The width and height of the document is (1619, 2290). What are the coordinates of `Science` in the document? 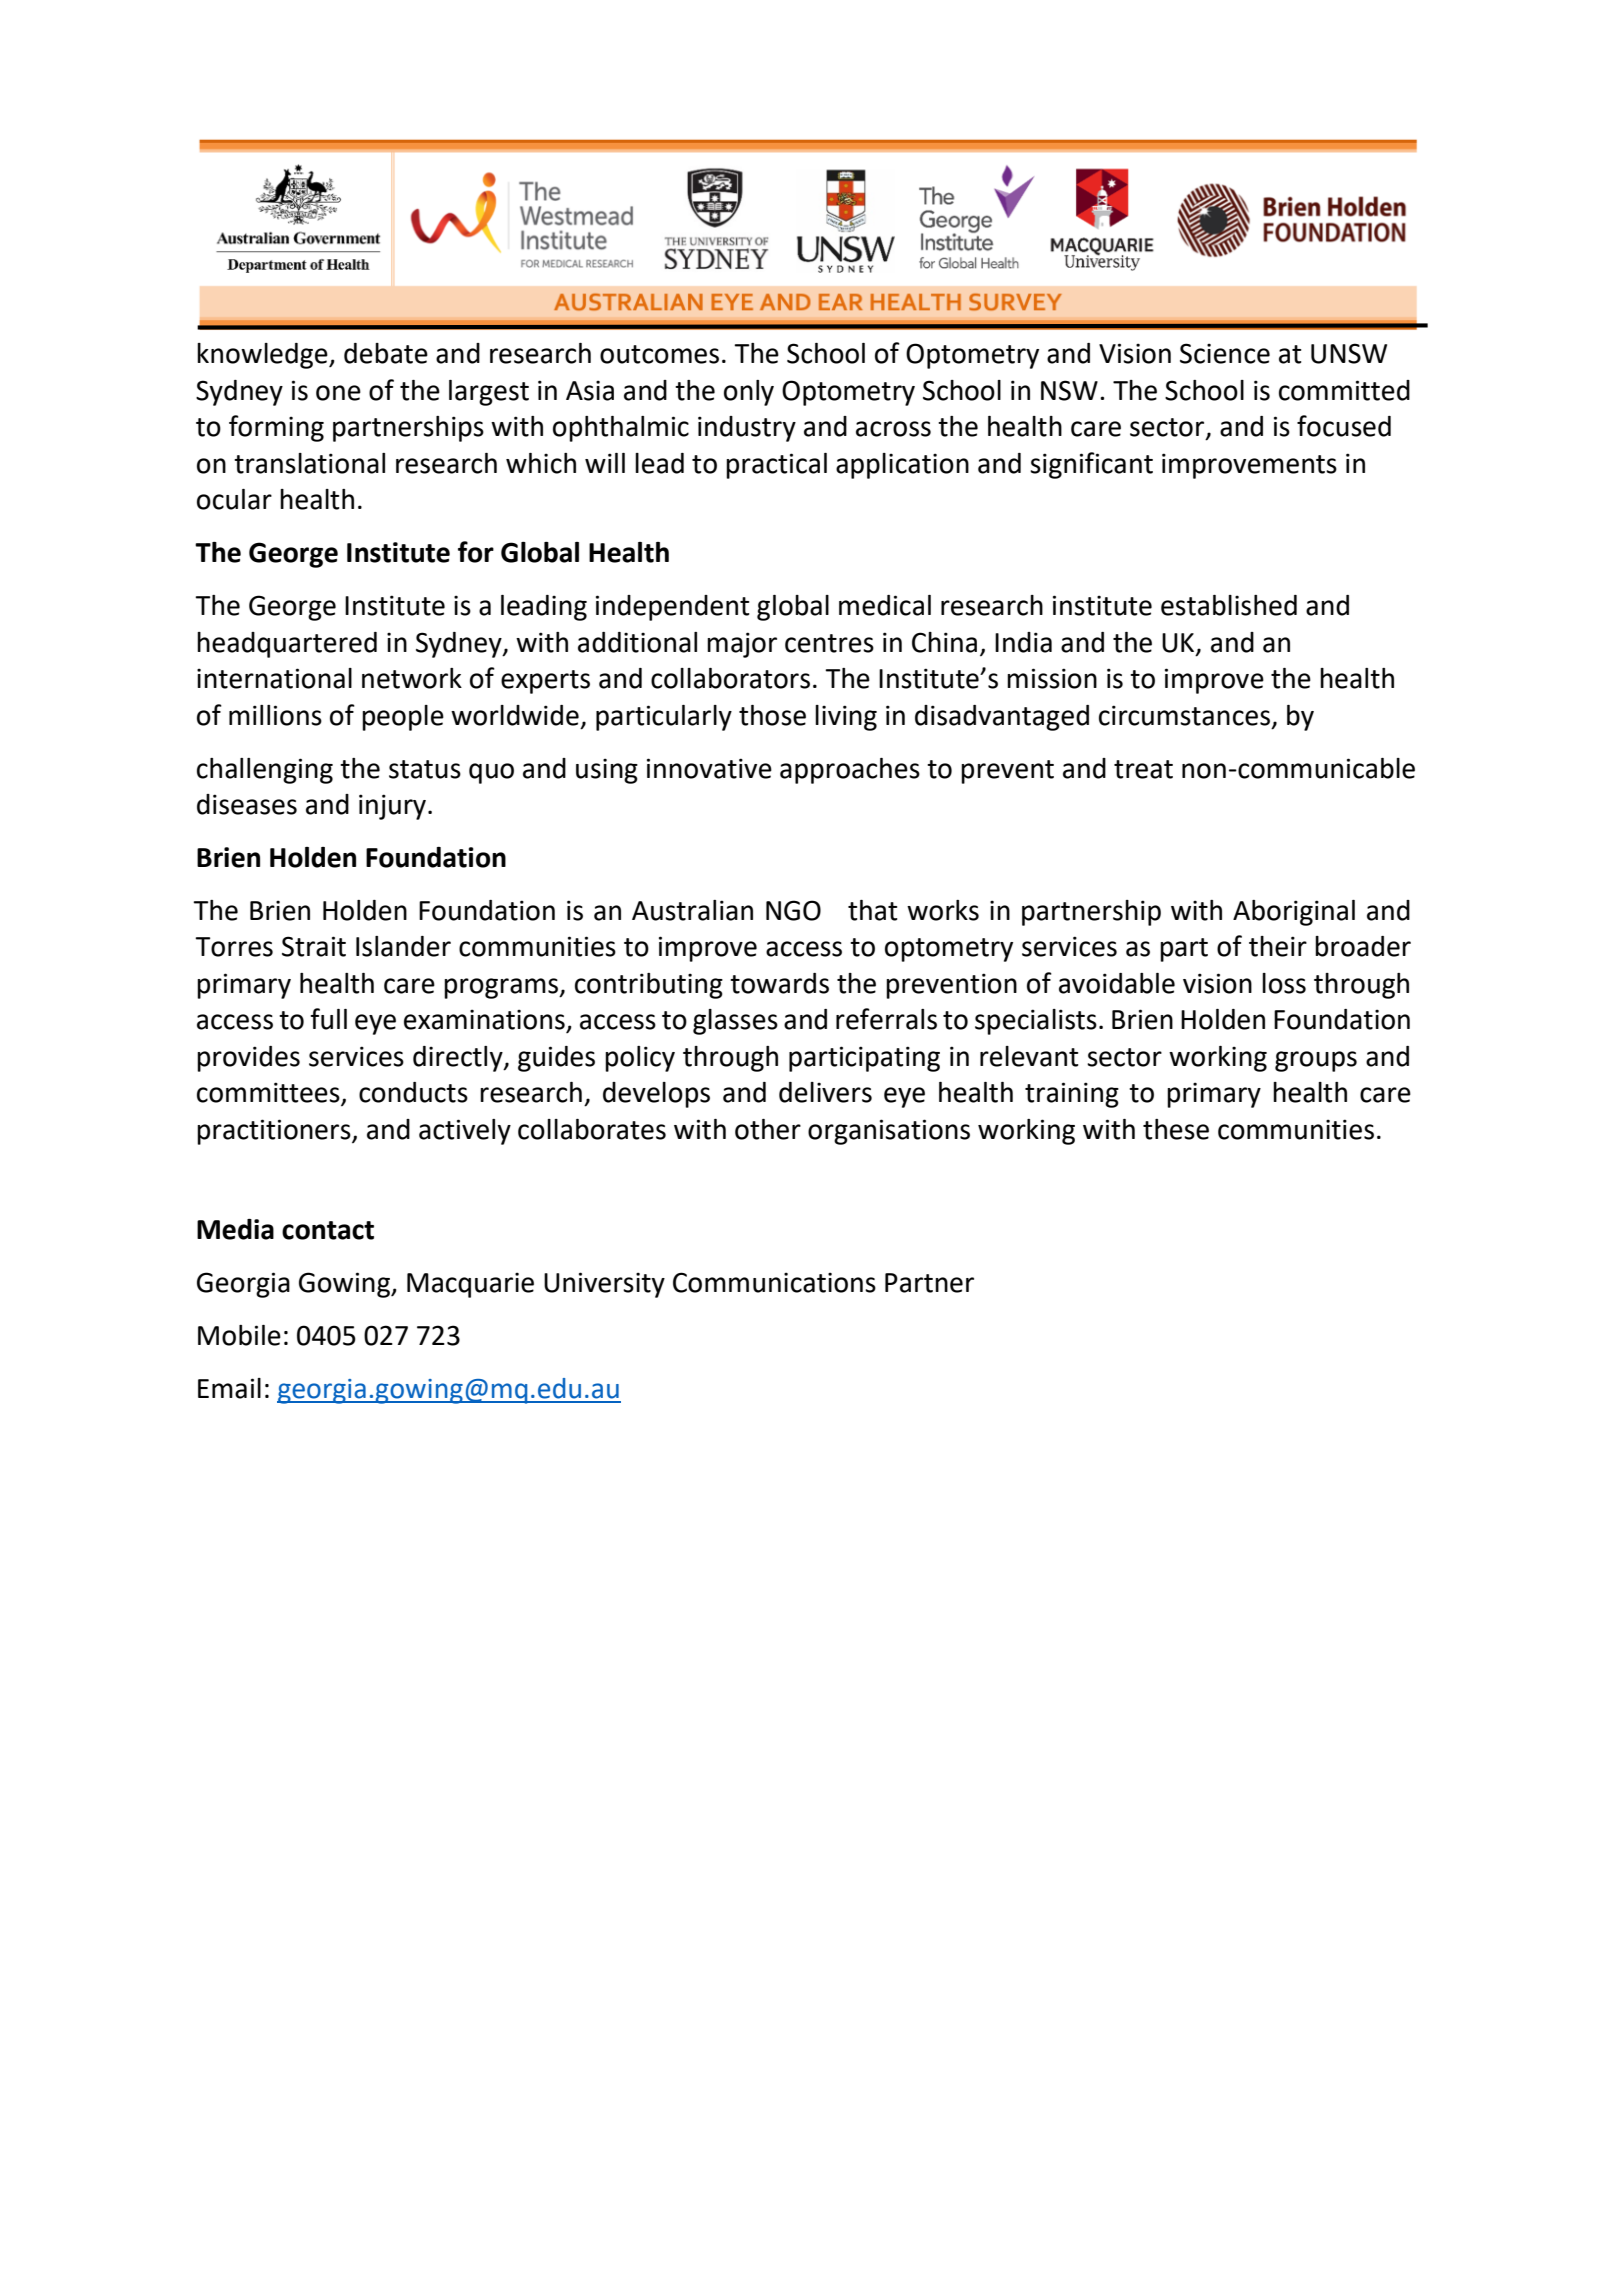 It's located at (1225, 353).
